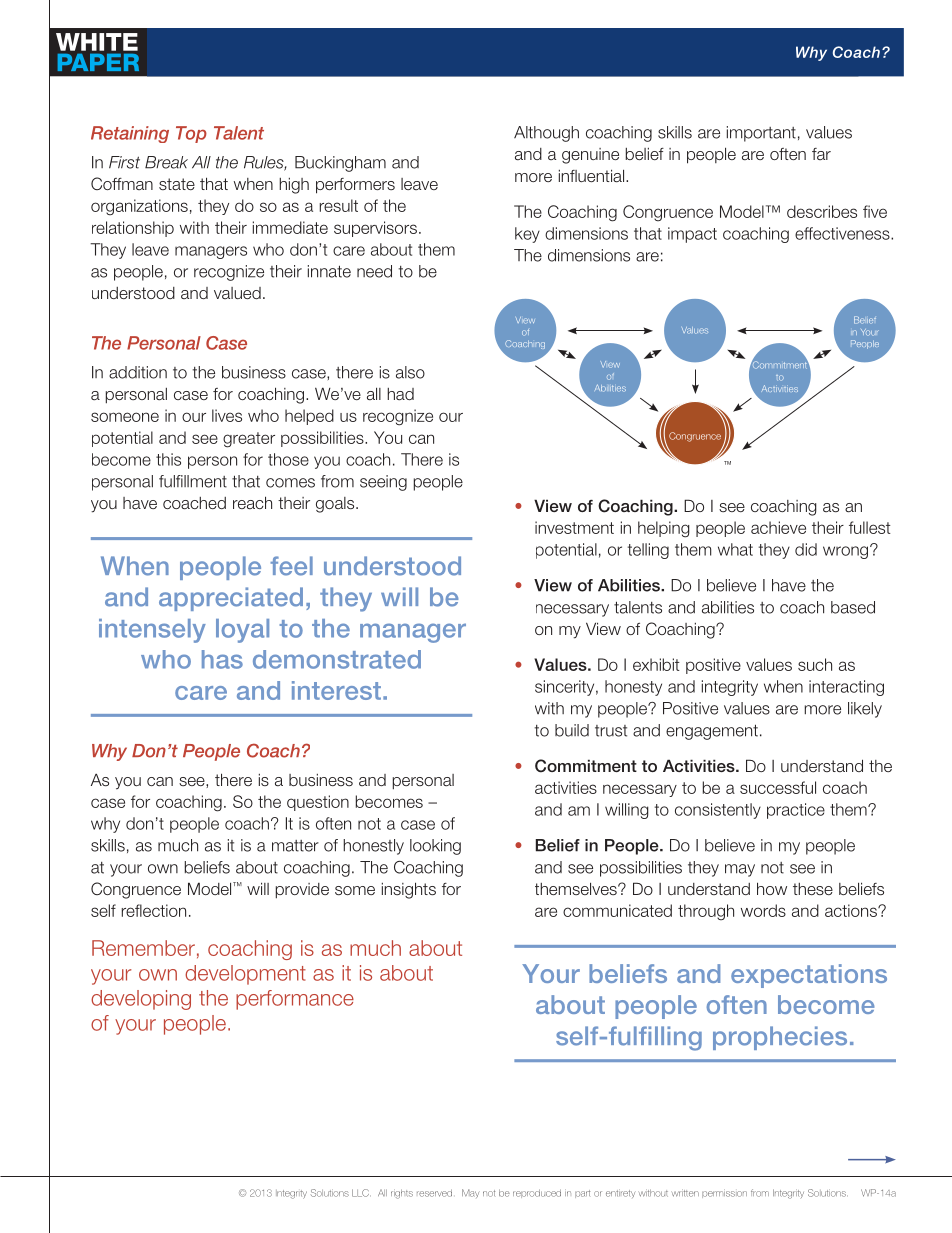 The height and width of the page is (1233, 952). What do you see at coordinates (537, 1193) in the page?
I see `reproduced` at bounding box center [537, 1193].
